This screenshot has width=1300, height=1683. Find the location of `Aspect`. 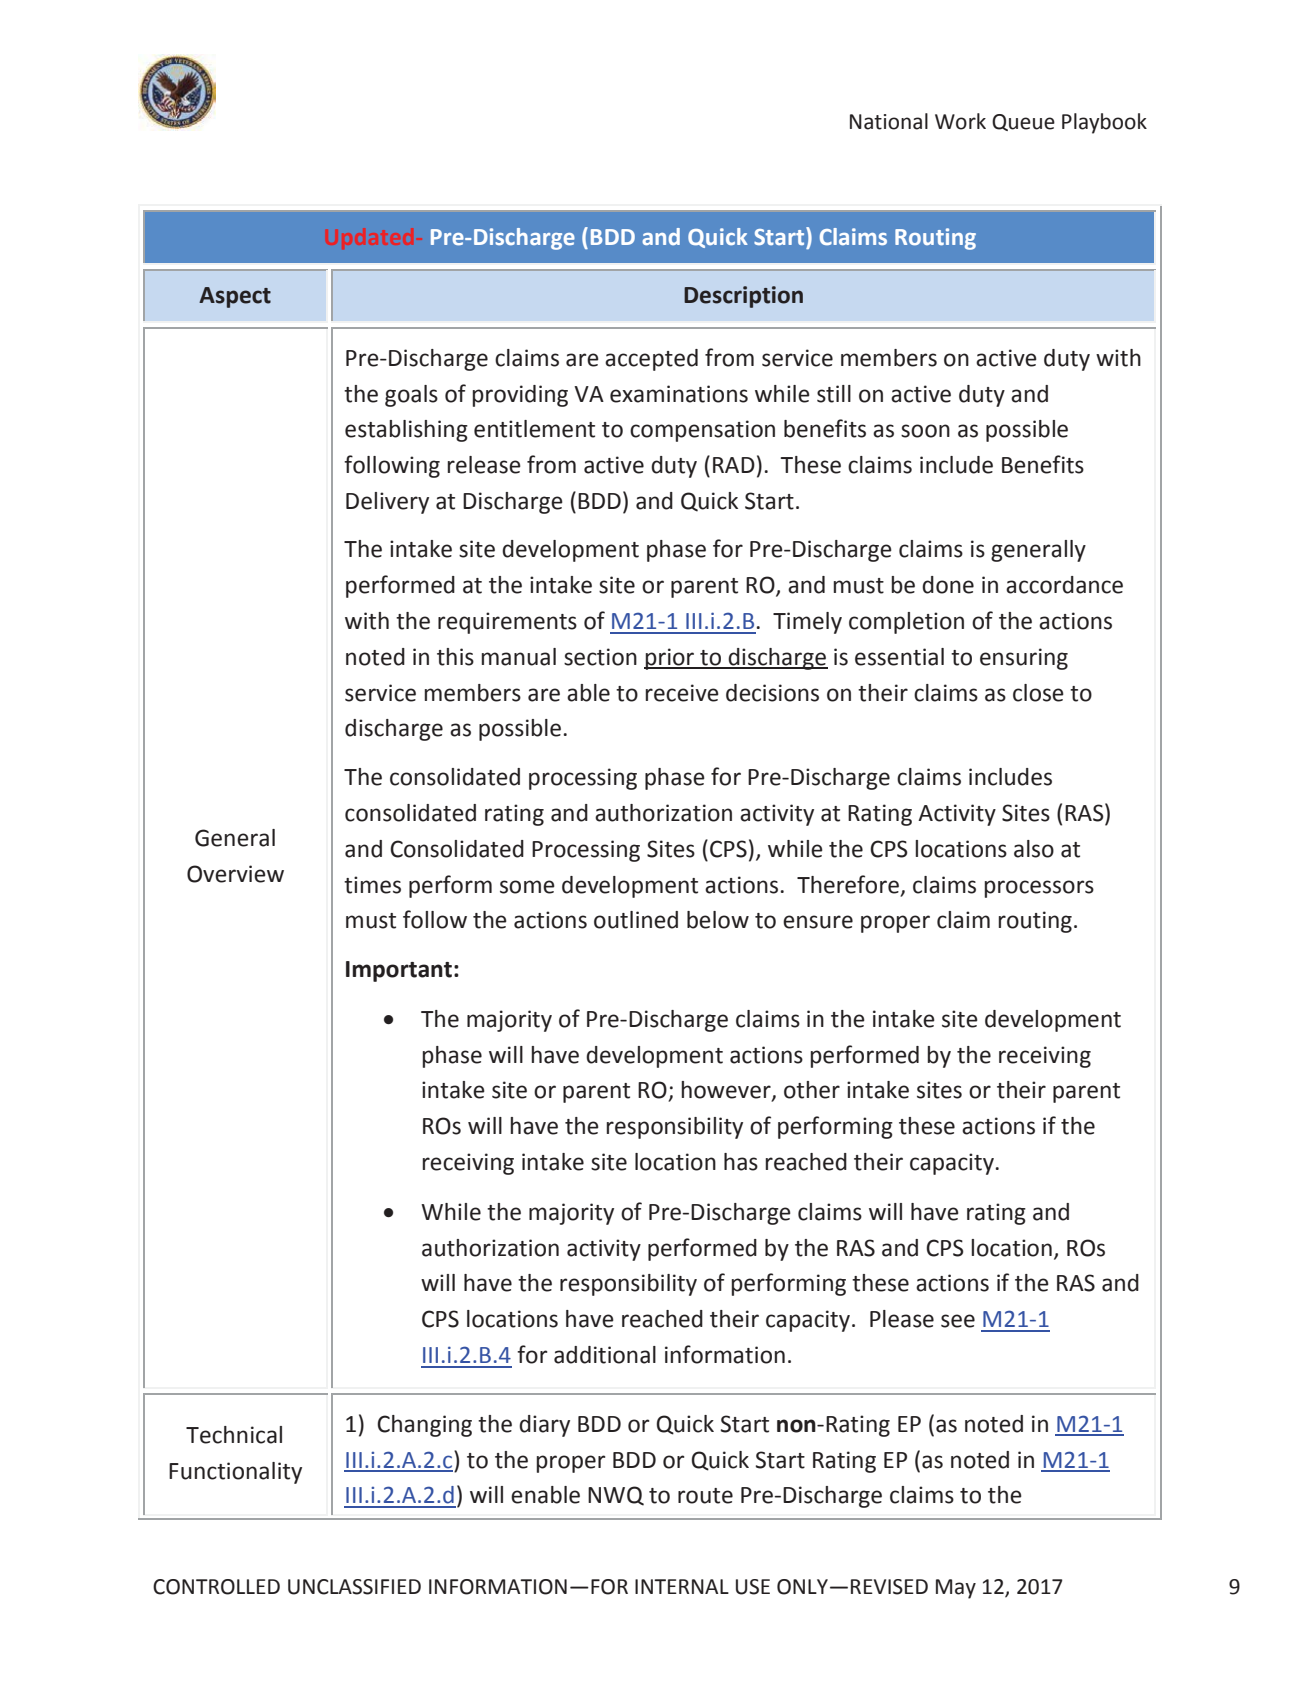

Aspect is located at coordinates (235, 297).
